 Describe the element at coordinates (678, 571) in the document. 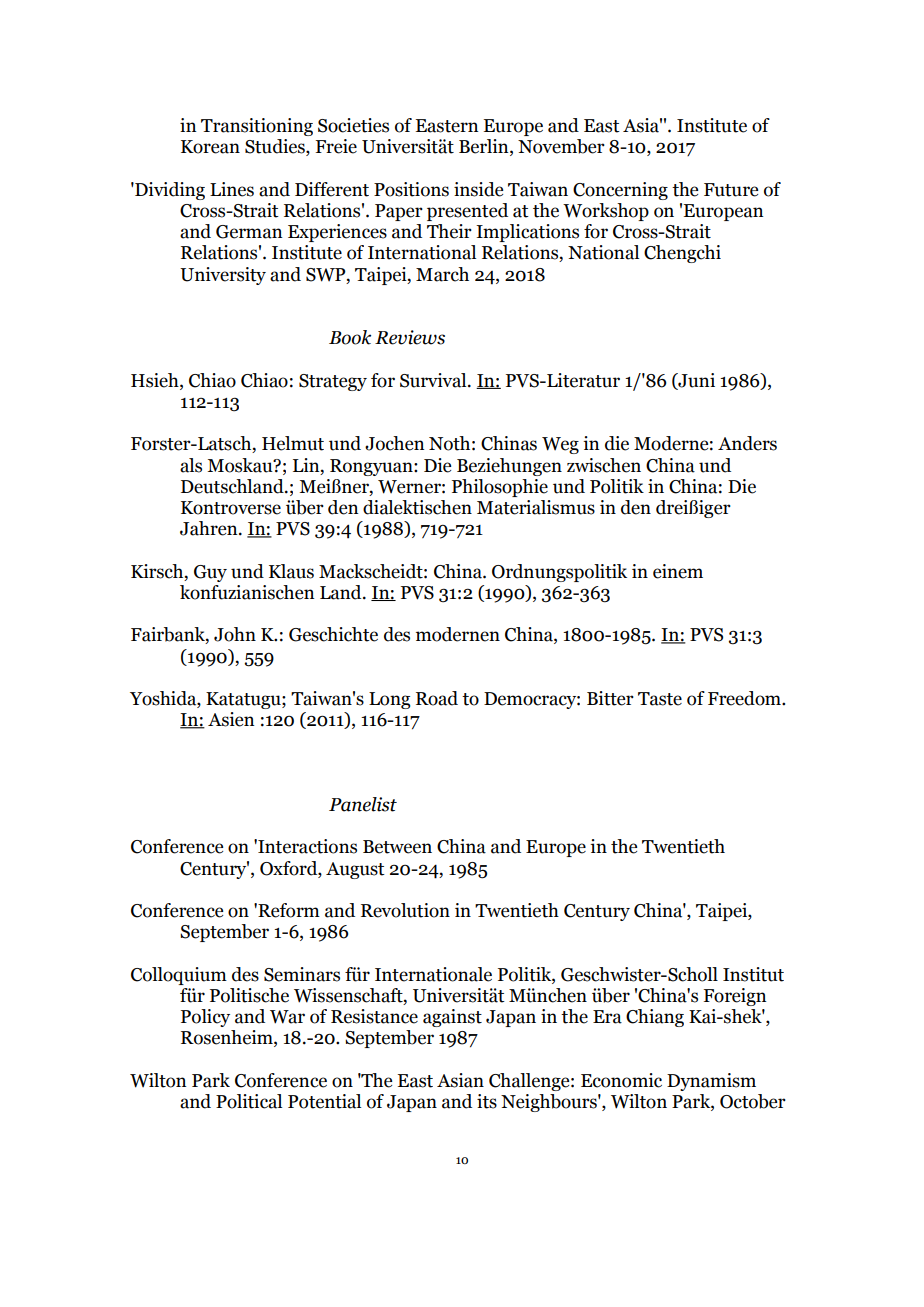

I see `einem` at that location.
